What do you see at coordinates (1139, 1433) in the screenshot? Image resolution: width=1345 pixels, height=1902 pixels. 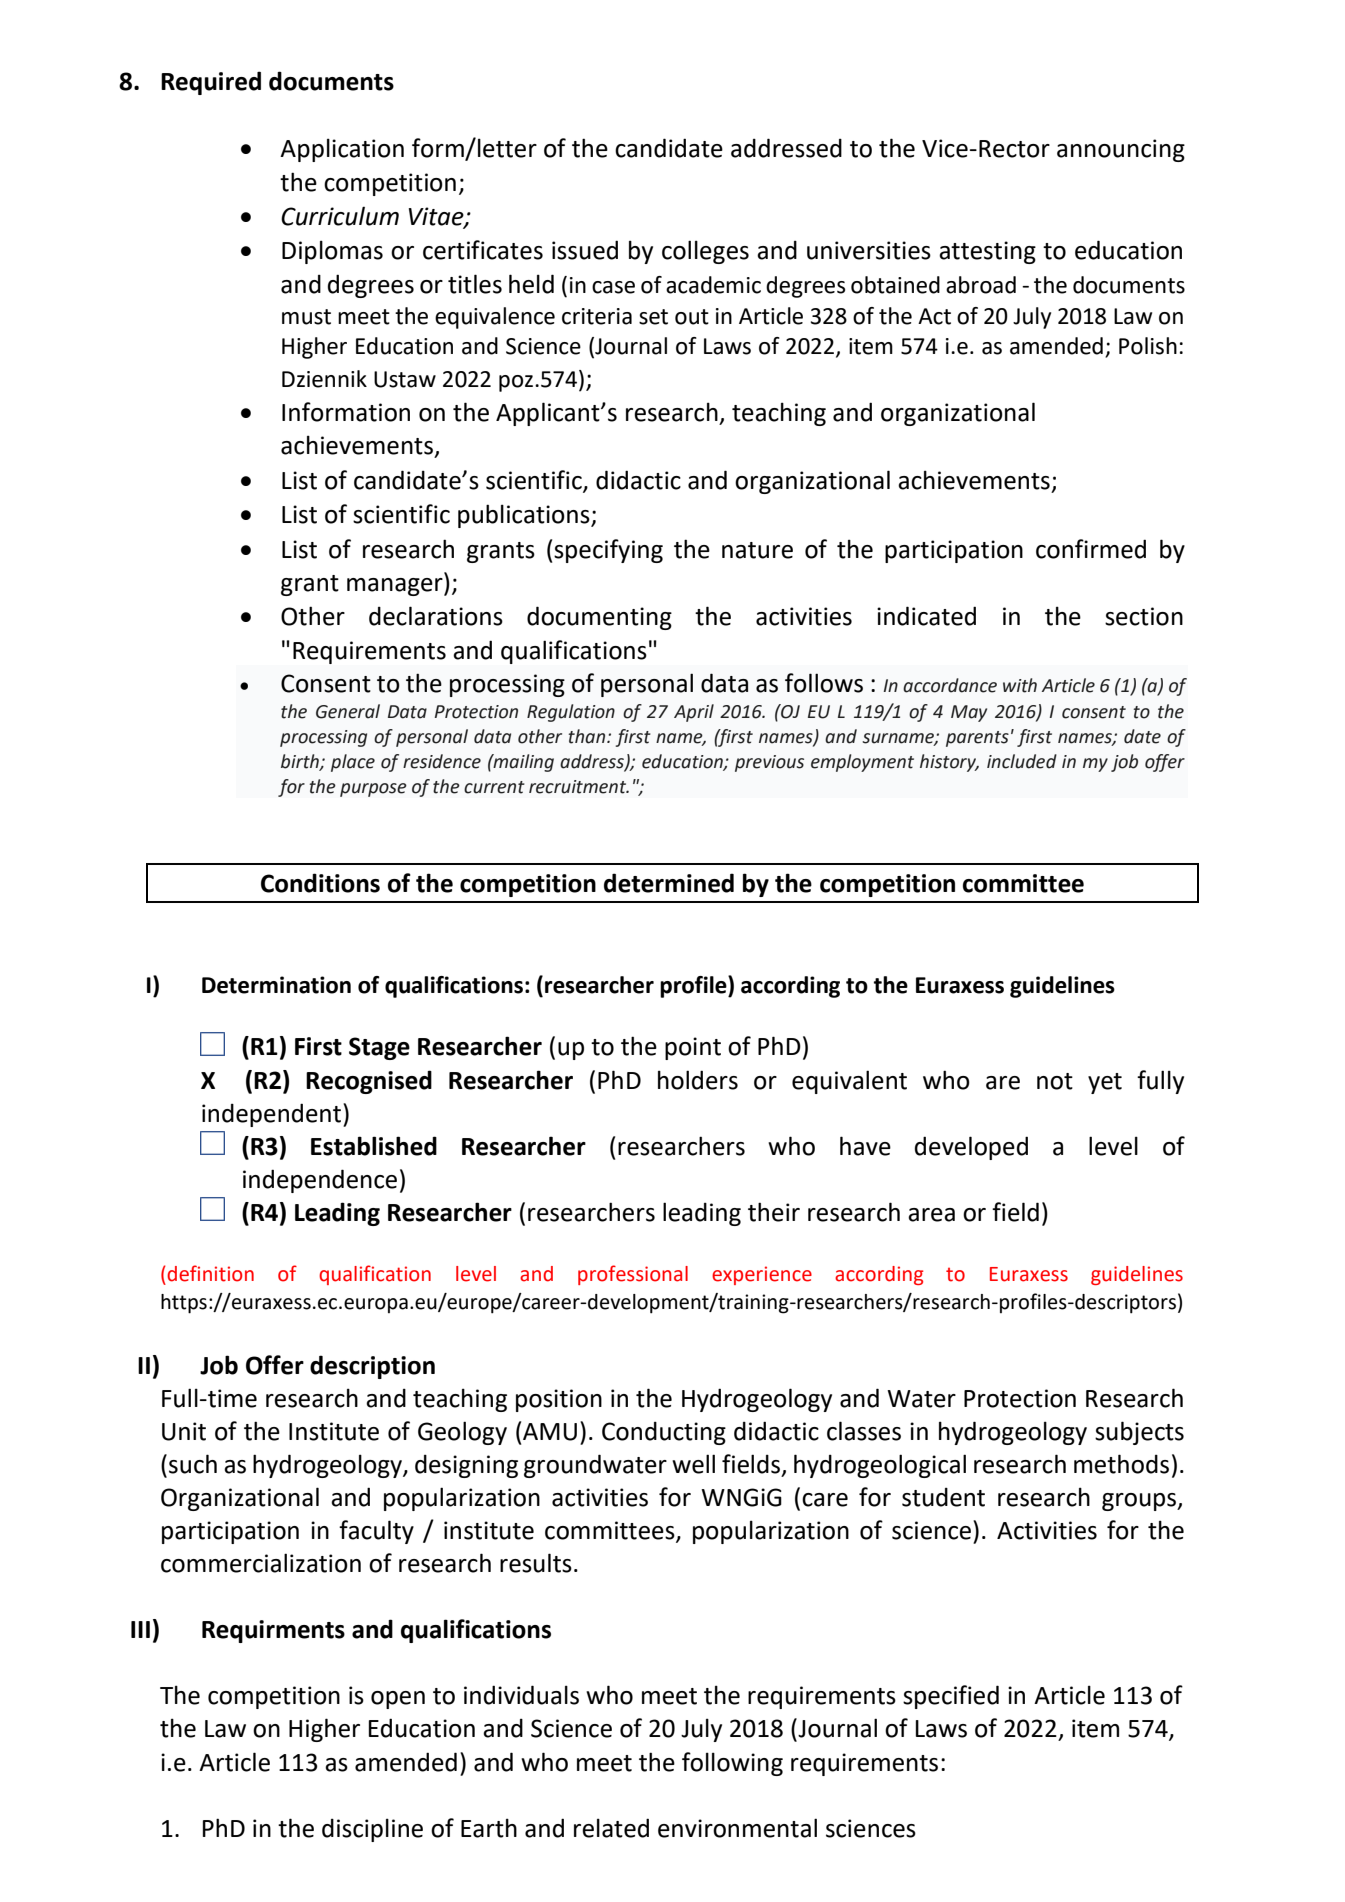 I see `subjects` at bounding box center [1139, 1433].
